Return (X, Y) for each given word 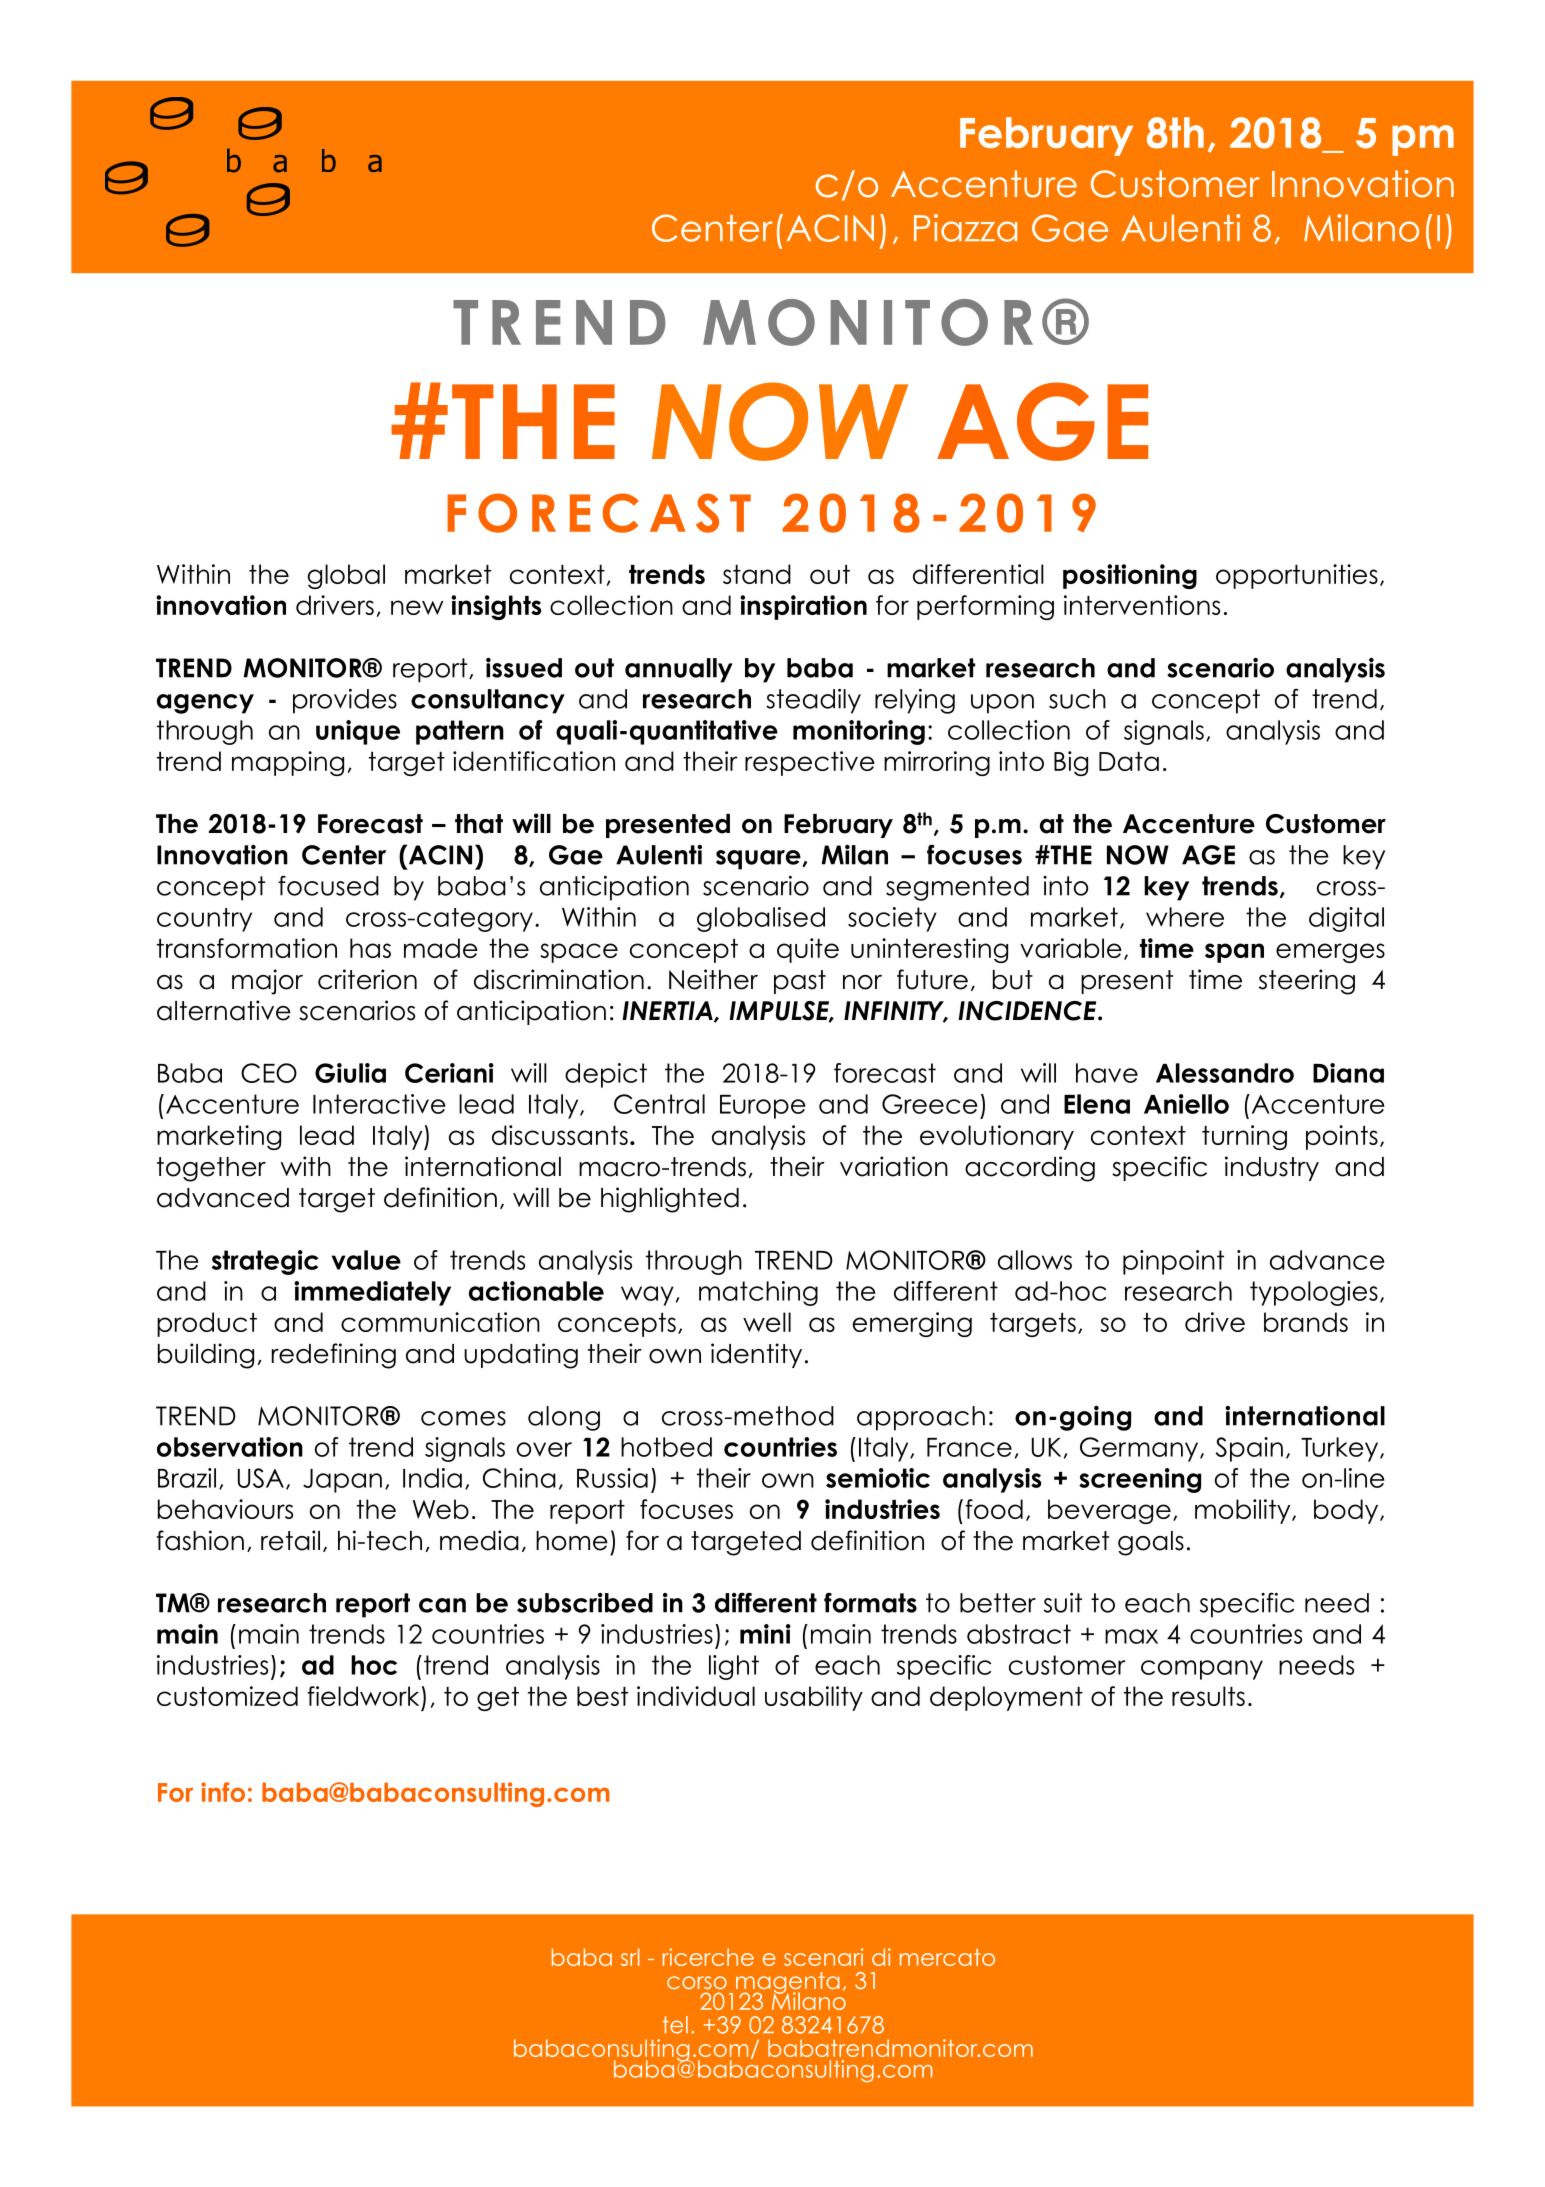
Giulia (350, 1073)
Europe (763, 1107)
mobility (1244, 1511)
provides (345, 701)
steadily (813, 701)
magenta (788, 1984)
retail (290, 1540)
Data (1129, 761)
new (417, 607)
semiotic (878, 1478)
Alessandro (1225, 1073)
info (223, 1792)
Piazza (965, 228)
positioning (1130, 576)
